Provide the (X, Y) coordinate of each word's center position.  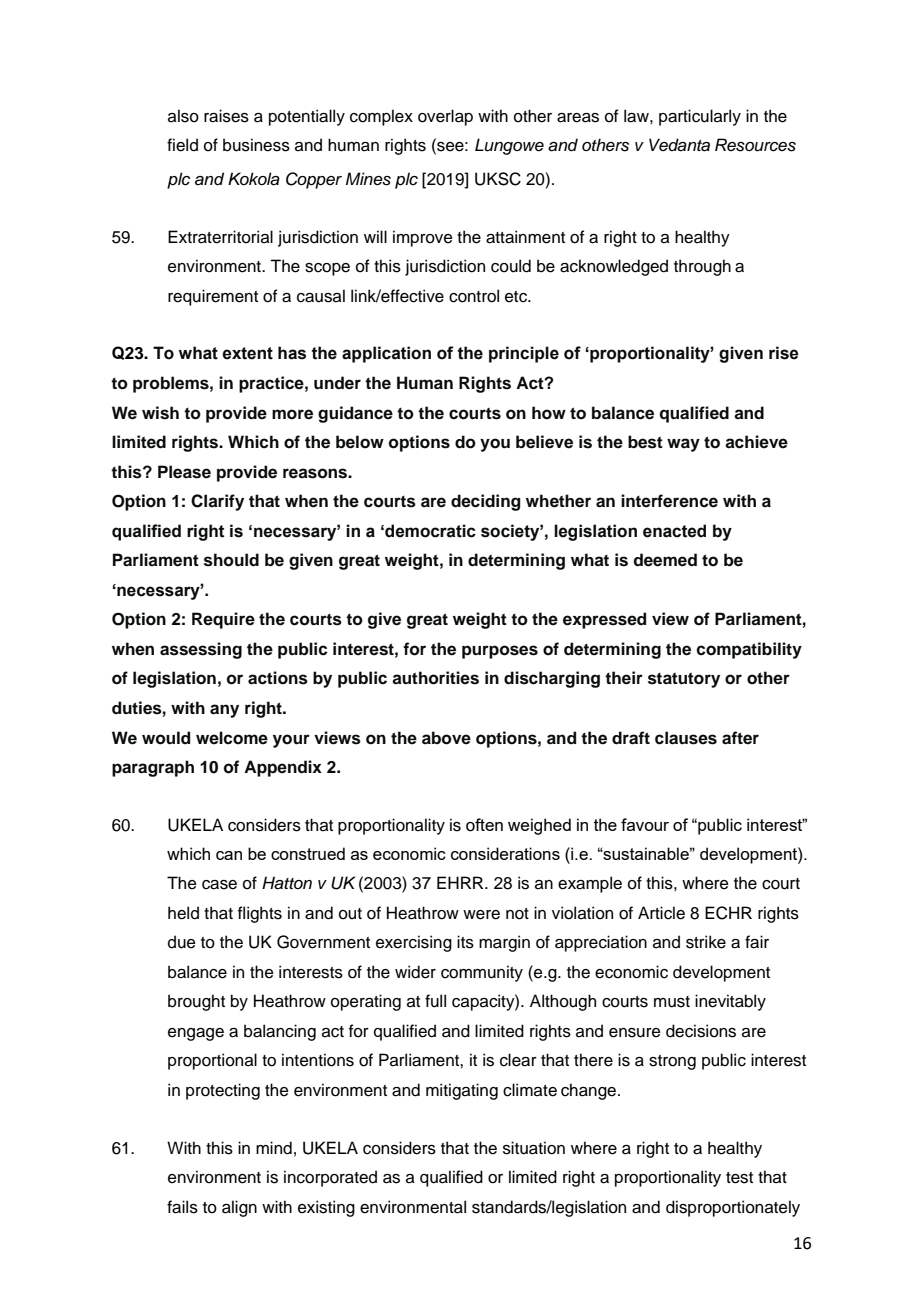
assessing (201, 650)
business (256, 145)
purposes (500, 652)
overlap (445, 117)
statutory (684, 680)
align (239, 1208)
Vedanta (679, 145)
